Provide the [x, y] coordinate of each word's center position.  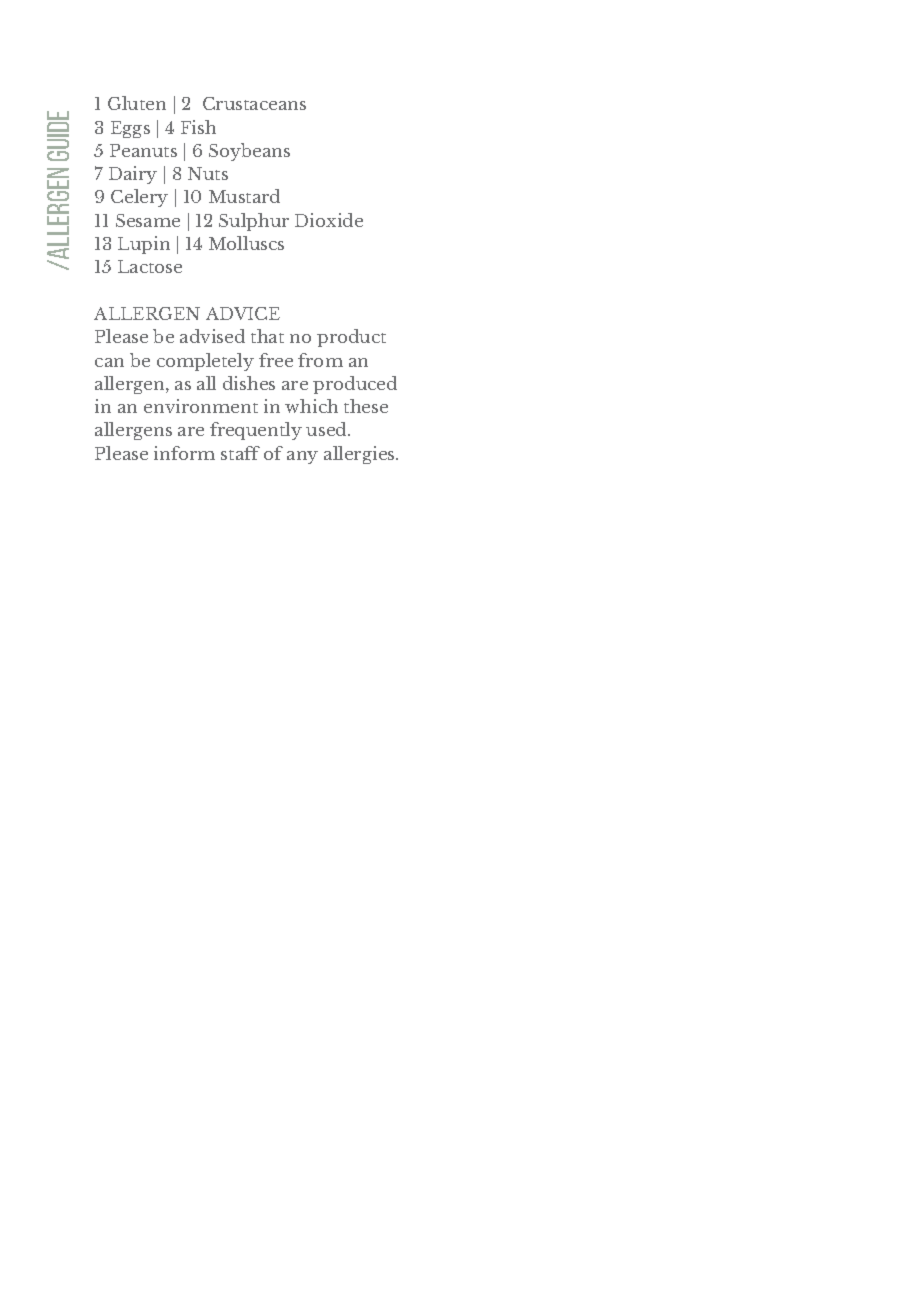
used [327, 429]
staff [240, 453]
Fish [198, 127]
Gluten [137, 103]
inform [184, 453]
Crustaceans [254, 103]
